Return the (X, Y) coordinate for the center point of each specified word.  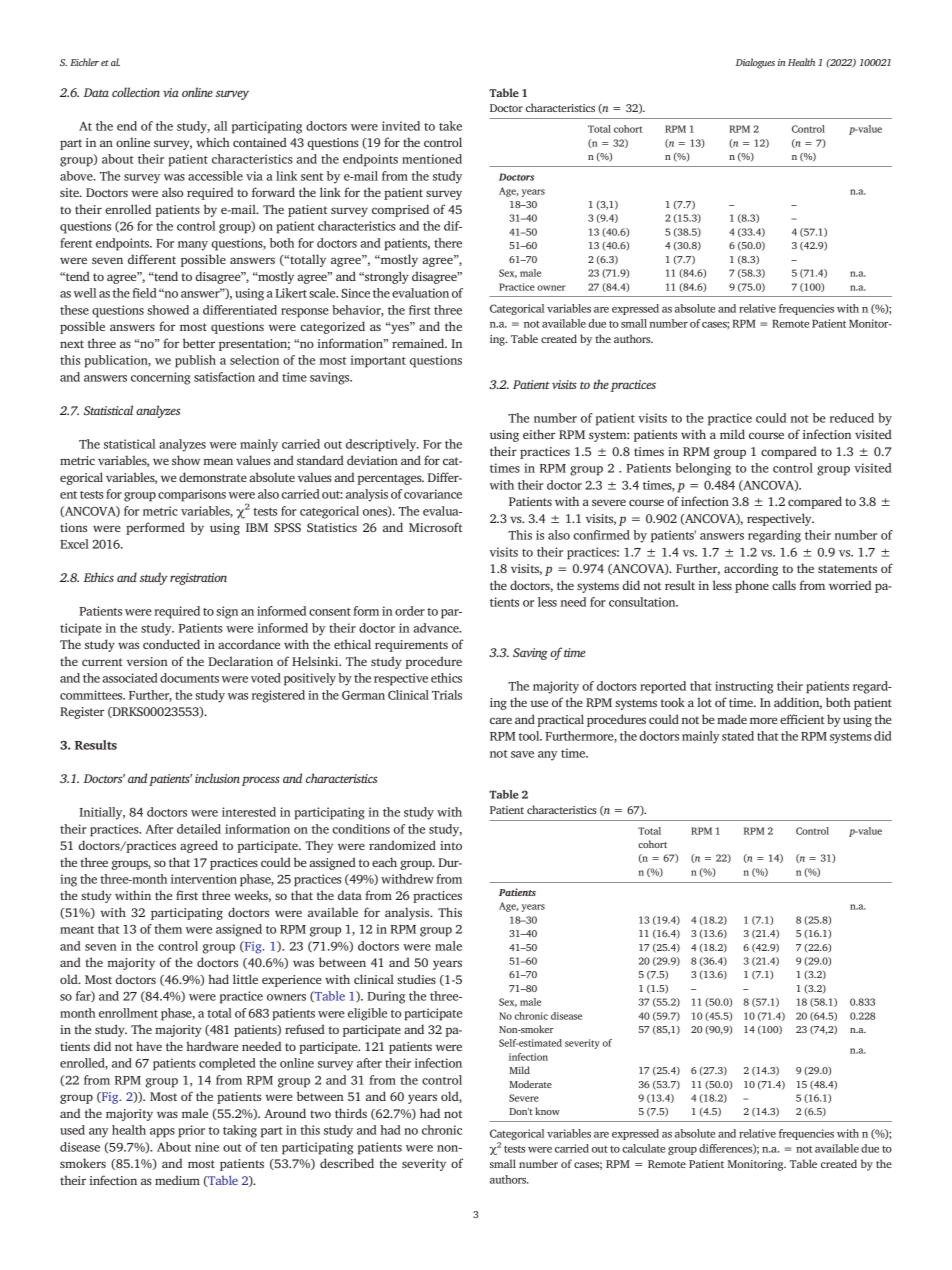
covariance (433, 494)
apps (162, 1133)
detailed (199, 829)
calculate (643, 1148)
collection (136, 92)
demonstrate (213, 477)
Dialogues (755, 63)
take (450, 126)
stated (738, 736)
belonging (703, 469)
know (547, 1111)
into (451, 845)
